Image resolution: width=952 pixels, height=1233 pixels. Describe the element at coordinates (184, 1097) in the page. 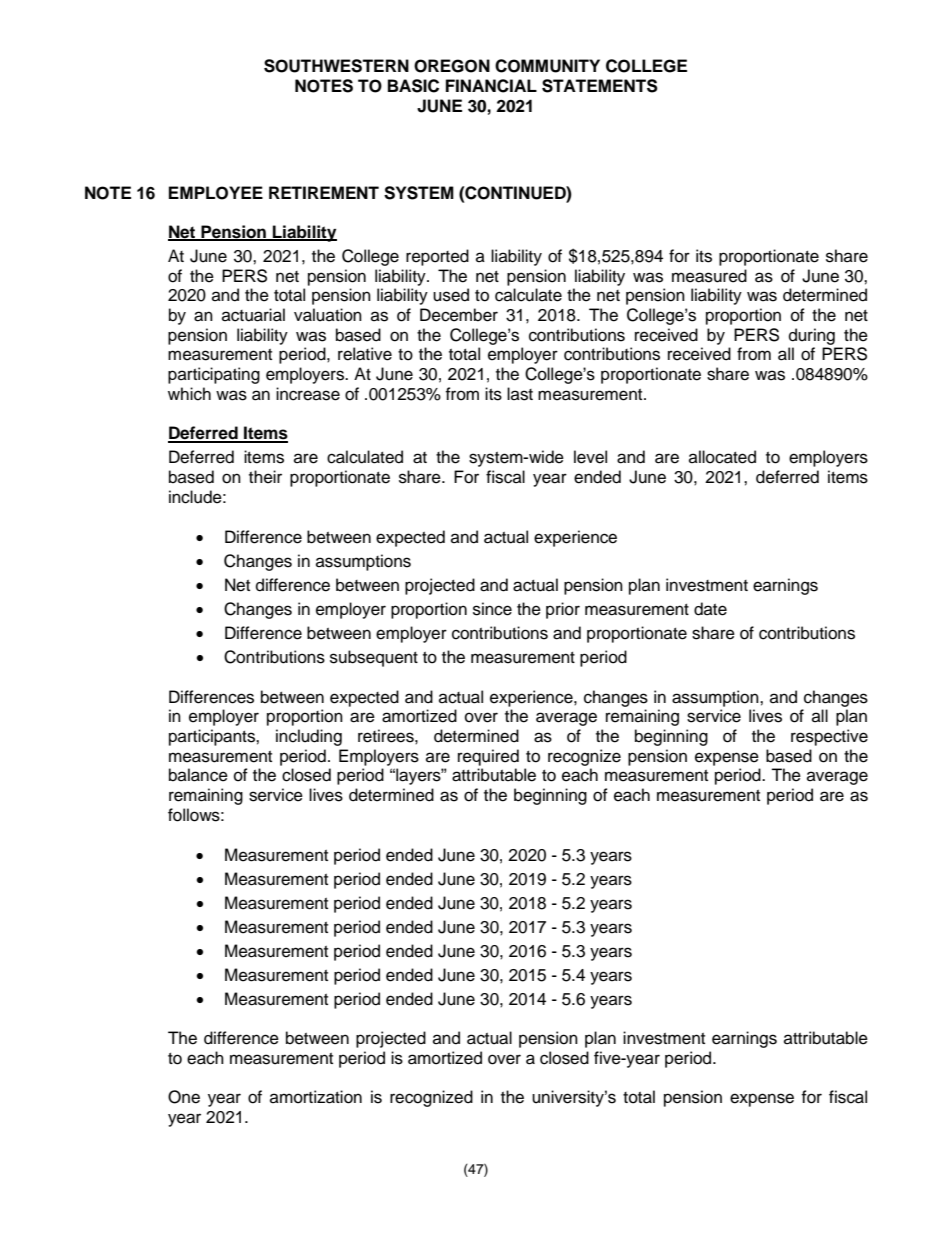

I see `One` at that location.
